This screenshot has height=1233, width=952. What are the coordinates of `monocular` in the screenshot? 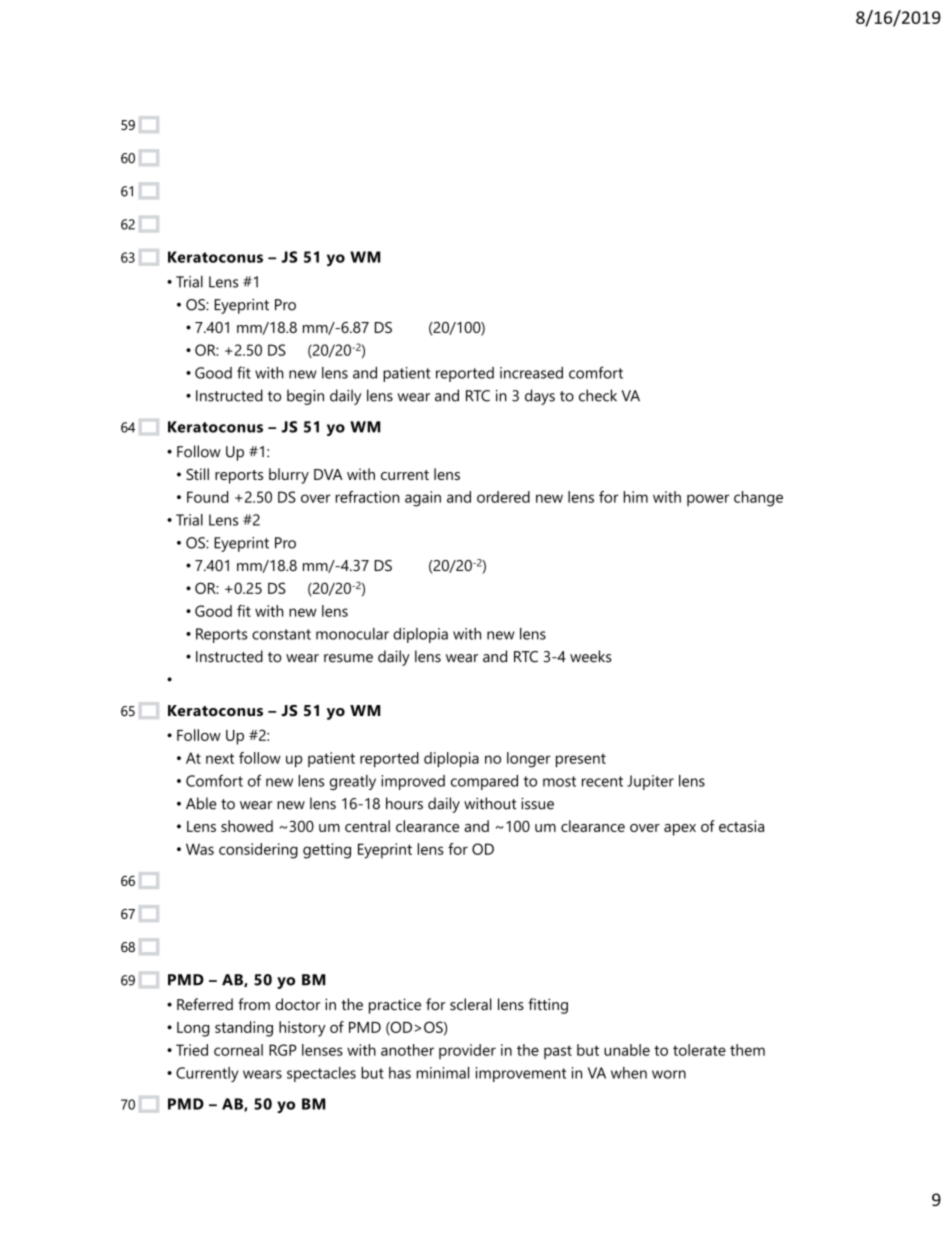 It's located at (352, 634).
